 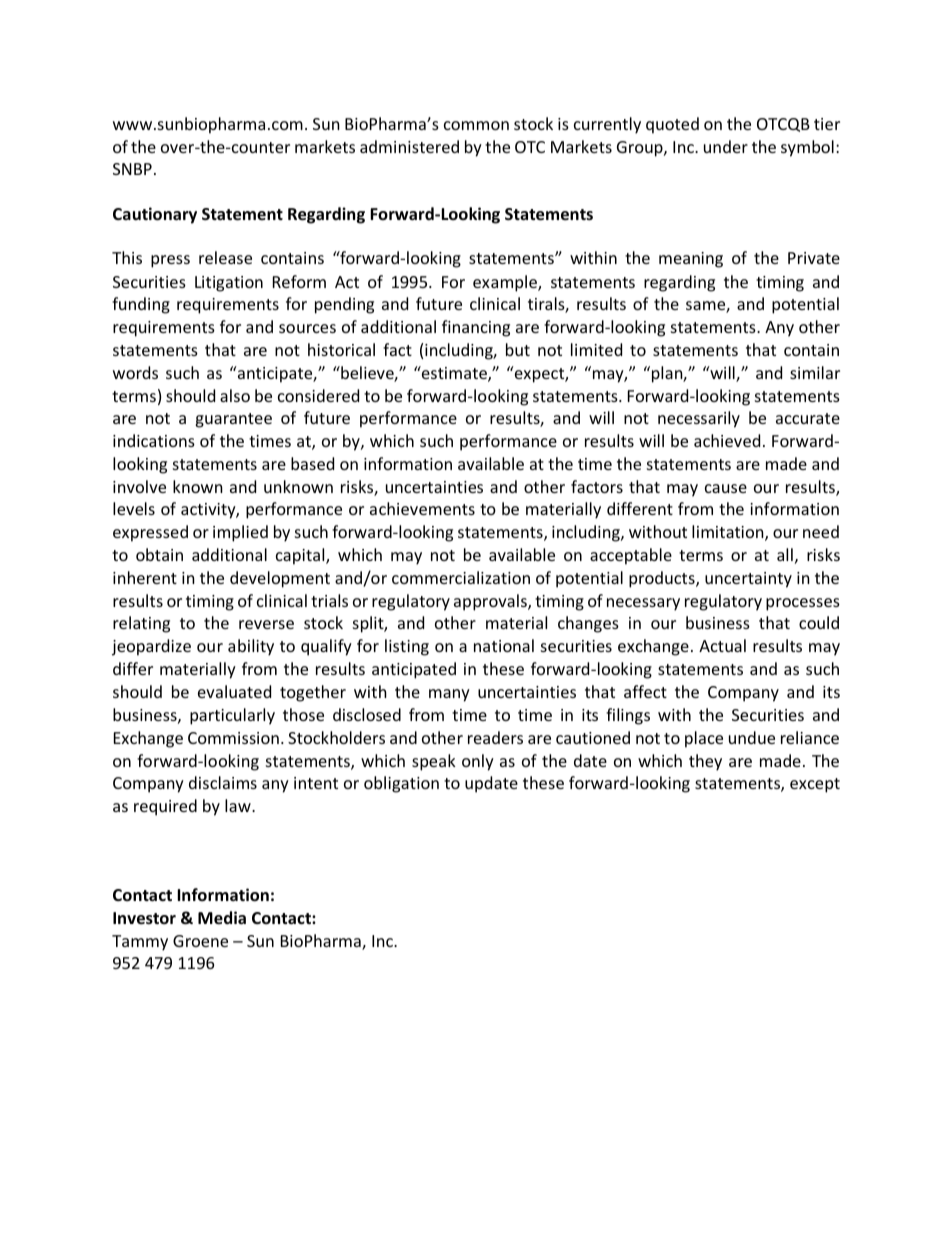 I want to click on obligation, so click(x=401, y=784).
